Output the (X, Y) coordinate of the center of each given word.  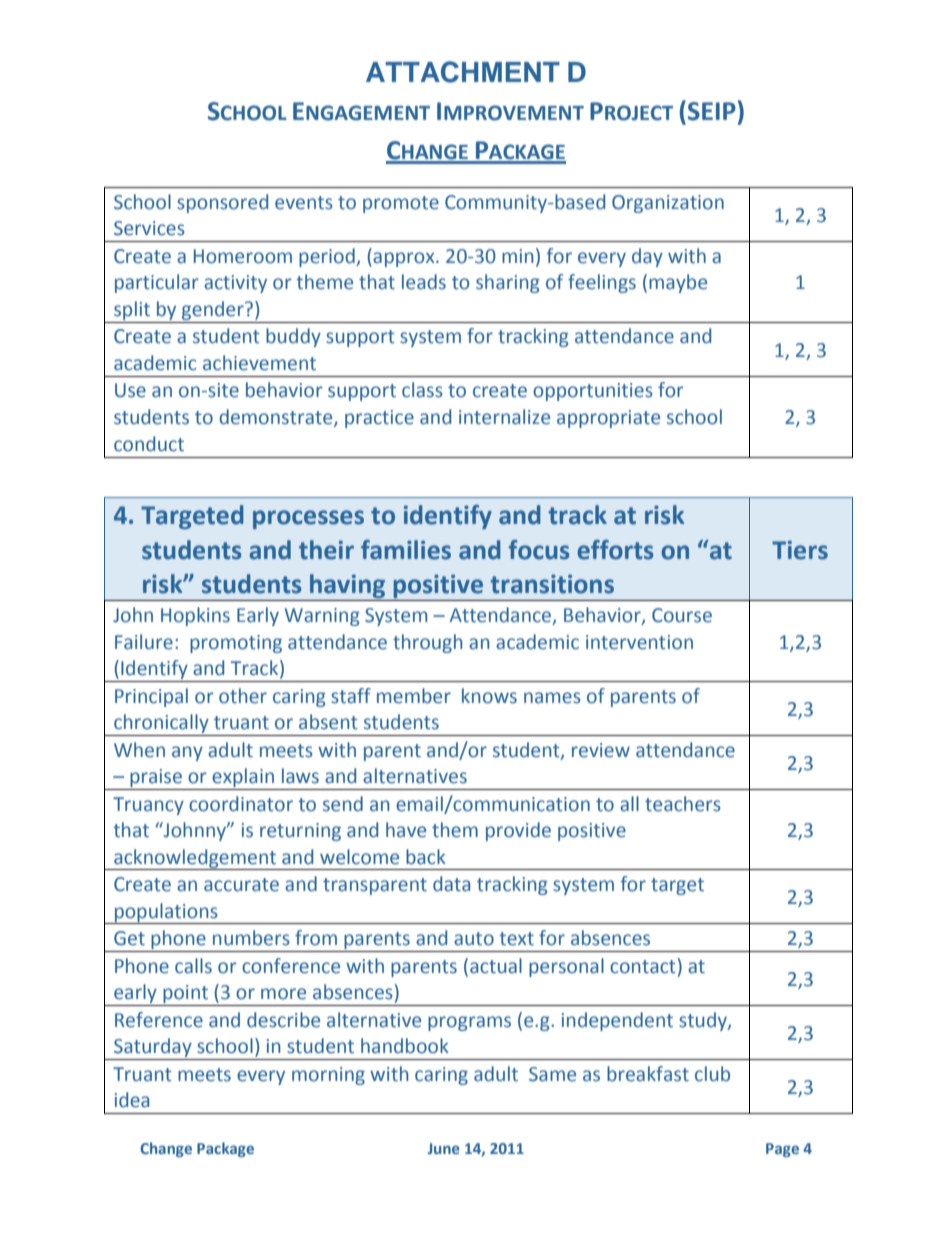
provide (518, 831)
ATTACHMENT (463, 72)
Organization (668, 204)
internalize (504, 417)
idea (132, 1100)
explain (243, 777)
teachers (683, 804)
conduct (149, 444)
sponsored (222, 203)
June (443, 1148)
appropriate (608, 419)
